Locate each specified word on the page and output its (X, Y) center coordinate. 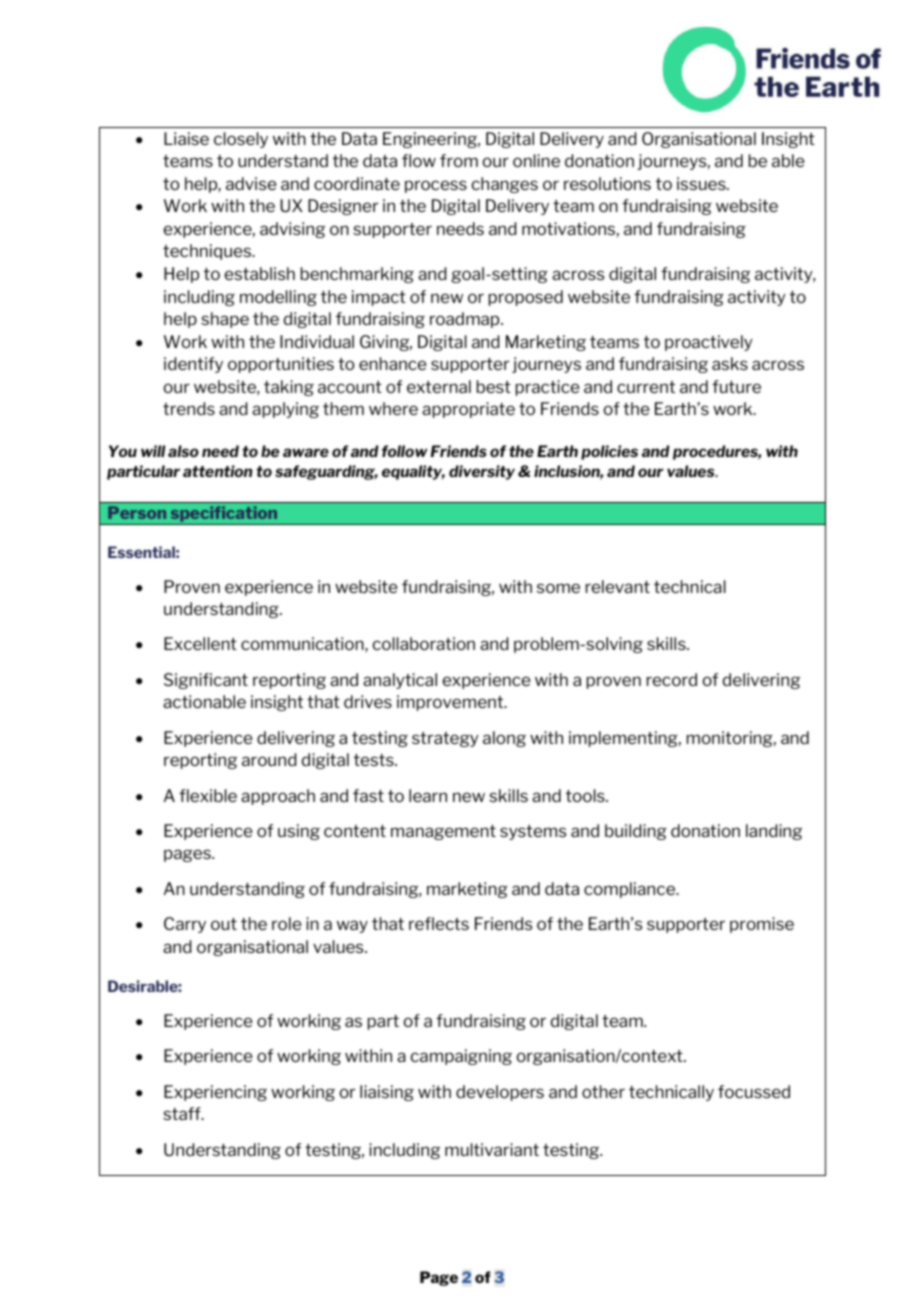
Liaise (186, 138)
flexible (208, 795)
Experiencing (215, 1093)
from (459, 160)
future (736, 386)
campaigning (461, 1057)
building (636, 832)
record (672, 679)
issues (702, 183)
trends (189, 408)
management (443, 832)
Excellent (200, 643)
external (439, 386)
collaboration (423, 643)
